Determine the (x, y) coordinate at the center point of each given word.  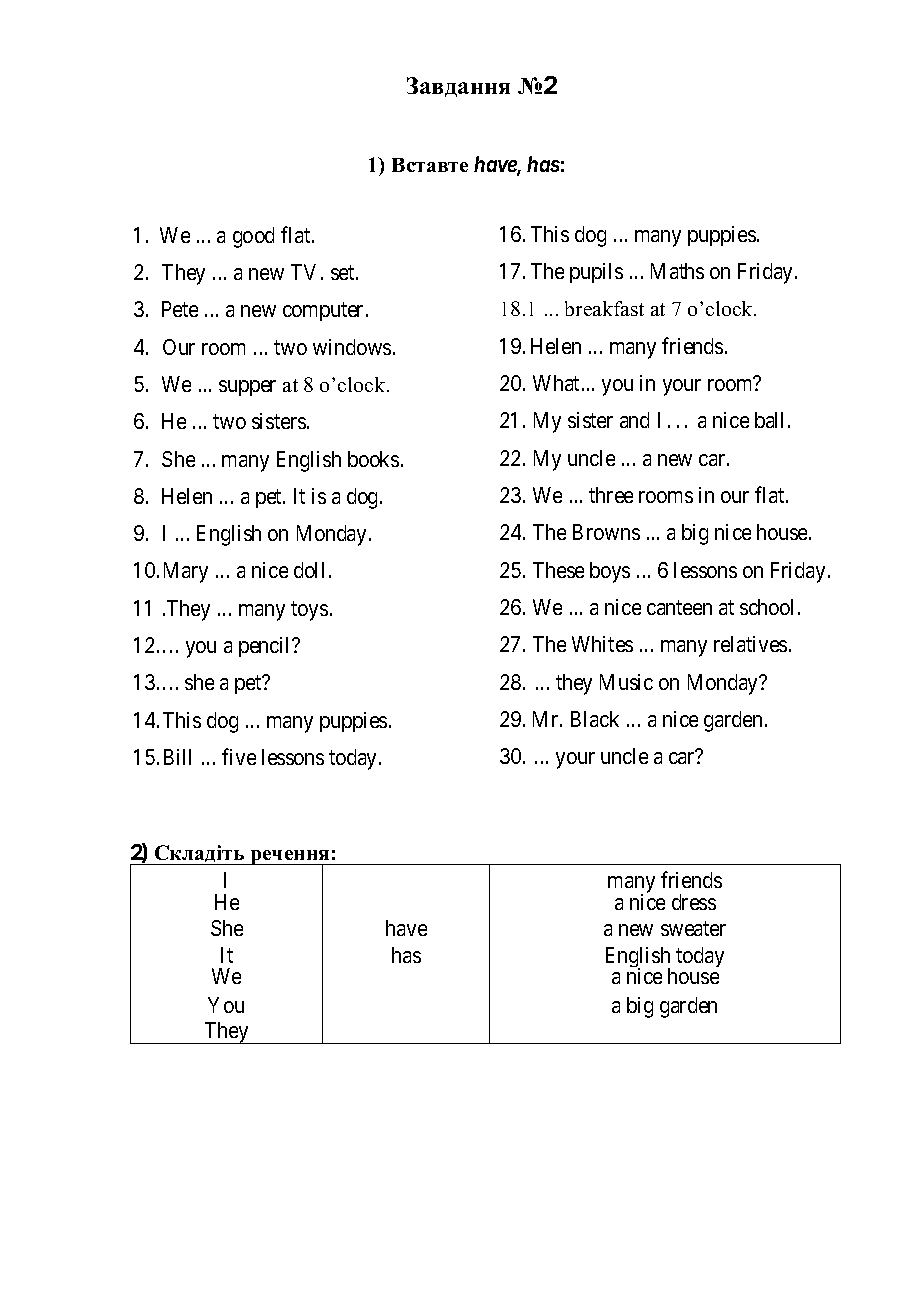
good (253, 237)
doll (309, 570)
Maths (677, 271)
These (558, 570)
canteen (679, 607)
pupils (596, 273)
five (239, 756)
